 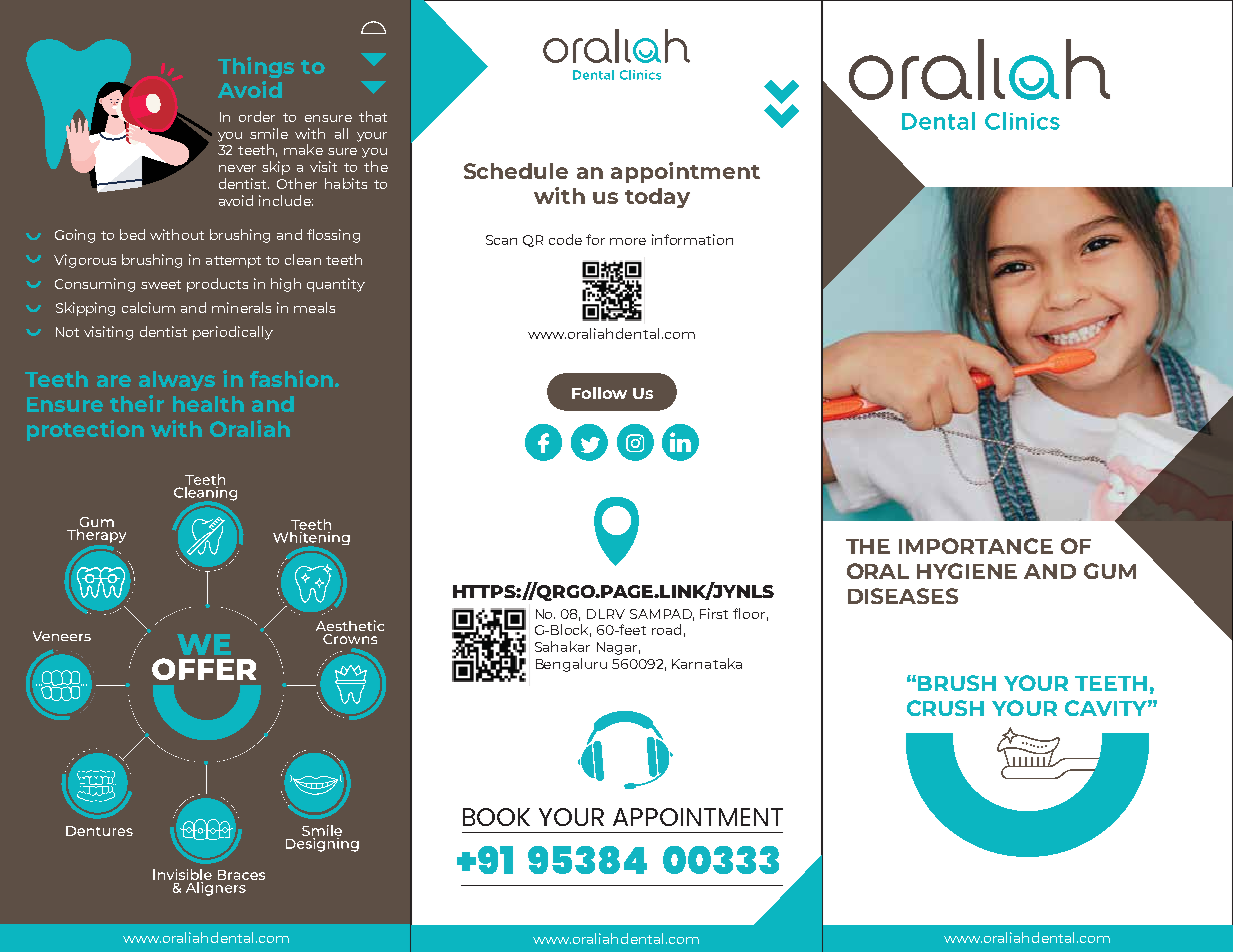 What do you see at coordinates (233, 333) in the screenshot?
I see `periodically` at bounding box center [233, 333].
